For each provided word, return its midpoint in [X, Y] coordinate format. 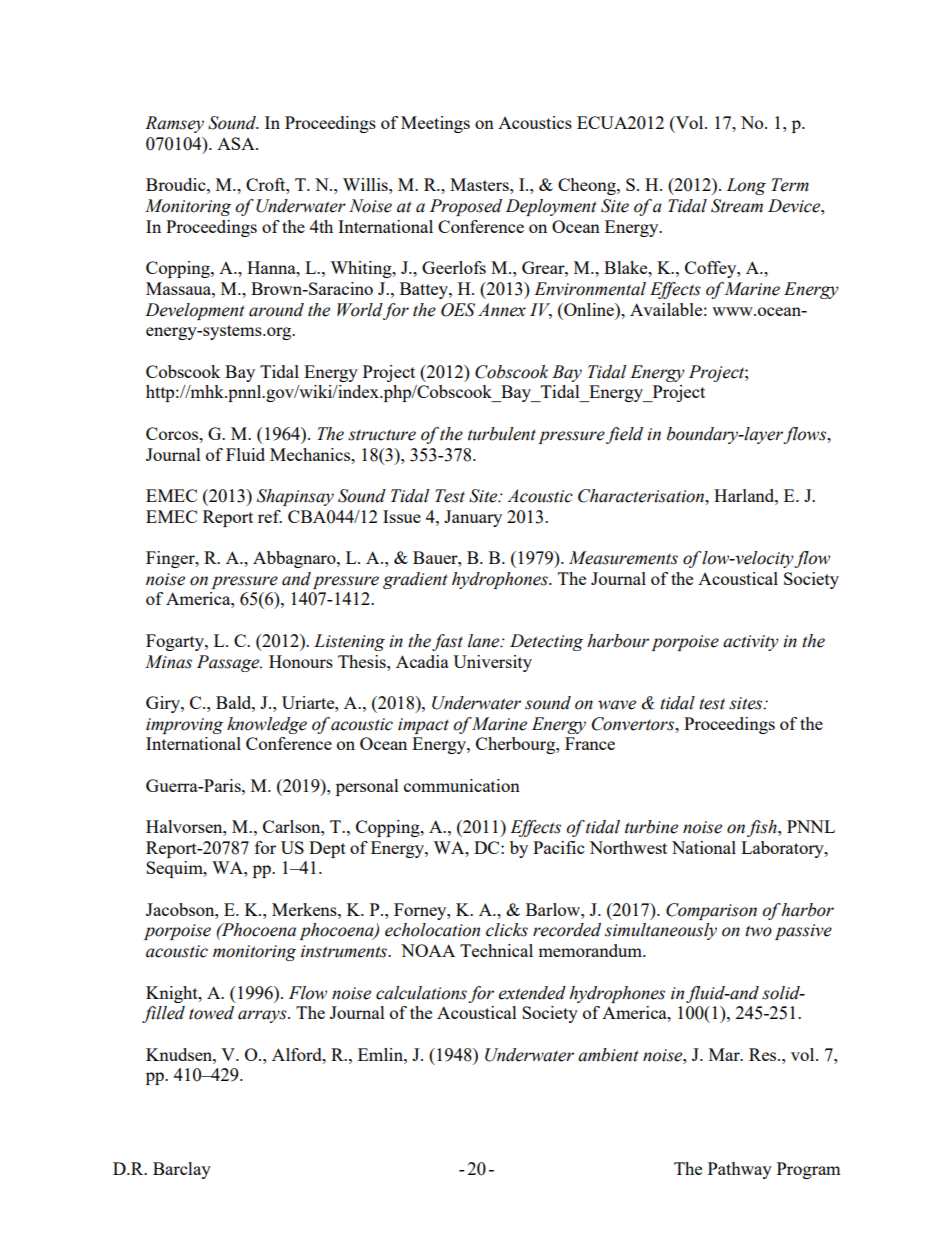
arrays [263, 1016]
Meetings [435, 124]
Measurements [623, 558]
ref [270, 516]
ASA [237, 143]
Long [746, 186]
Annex [502, 310]
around [276, 310]
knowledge [267, 725]
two [758, 931]
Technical [496, 950]
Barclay [182, 1170]
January [473, 518]
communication [462, 785]
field [624, 435]
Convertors [634, 724]
